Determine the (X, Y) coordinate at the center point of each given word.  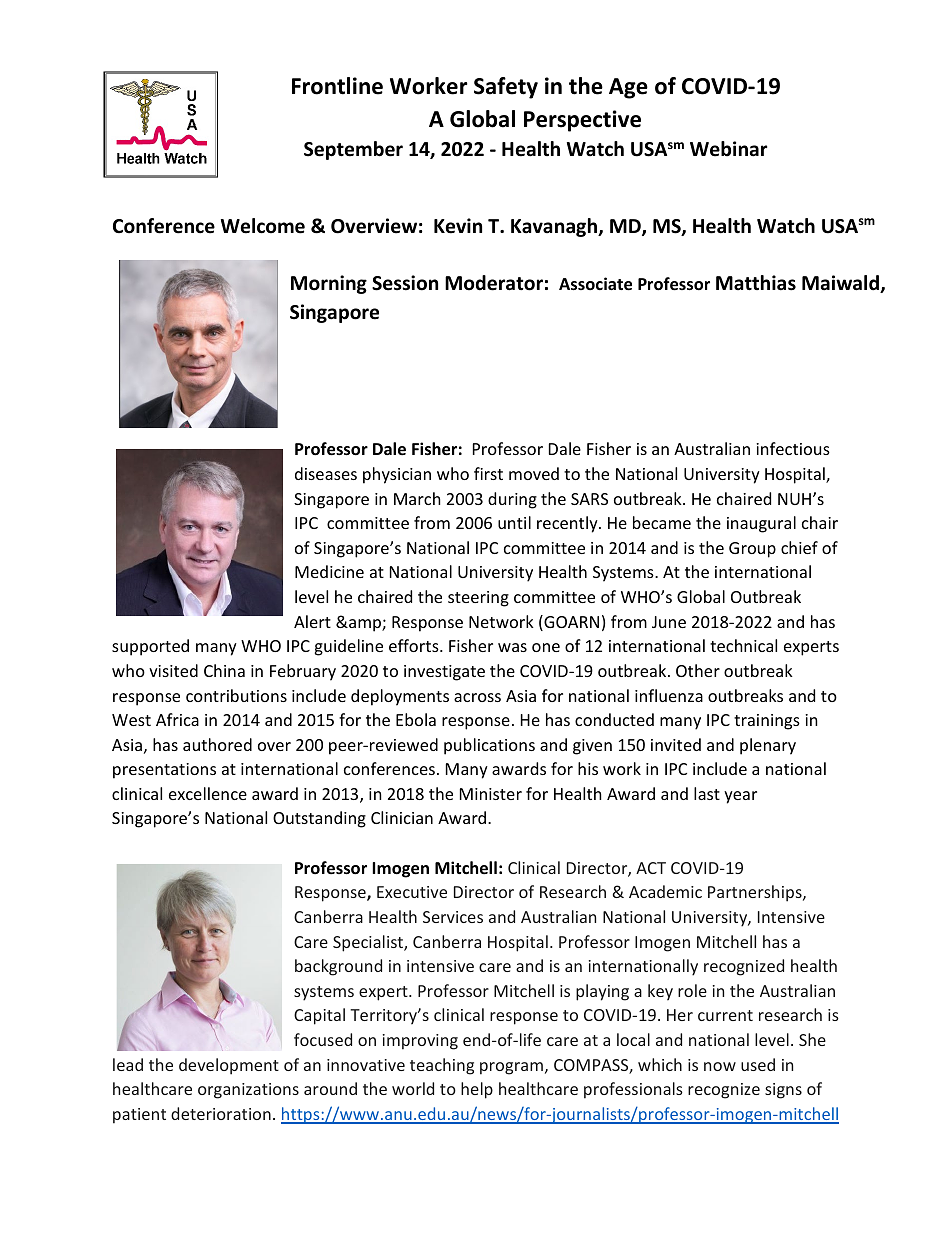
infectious (793, 448)
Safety (506, 88)
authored (217, 744)
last (707, 793)
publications (489, 746)
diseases (326, 473)
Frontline (337, 86)
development (229, 1066)
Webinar (728, 149)
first (488, 473)
